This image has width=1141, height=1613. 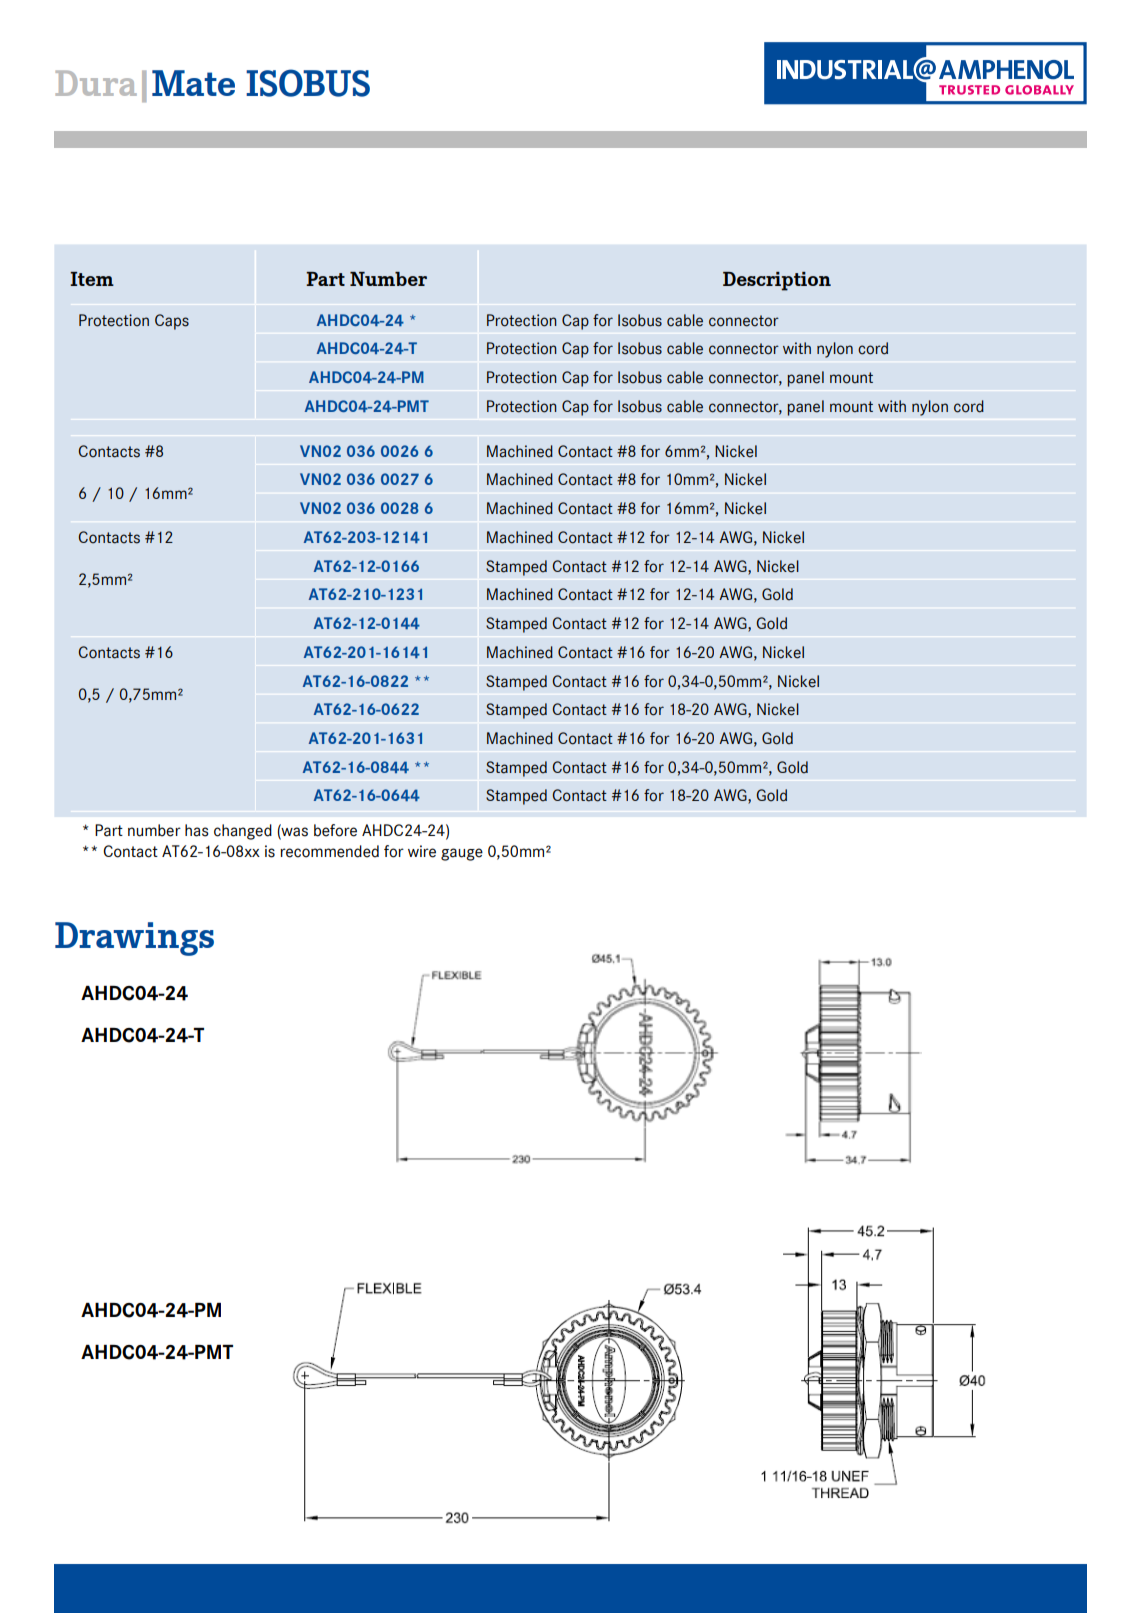 I want to click on gauge, so click(x=462, y=854).
